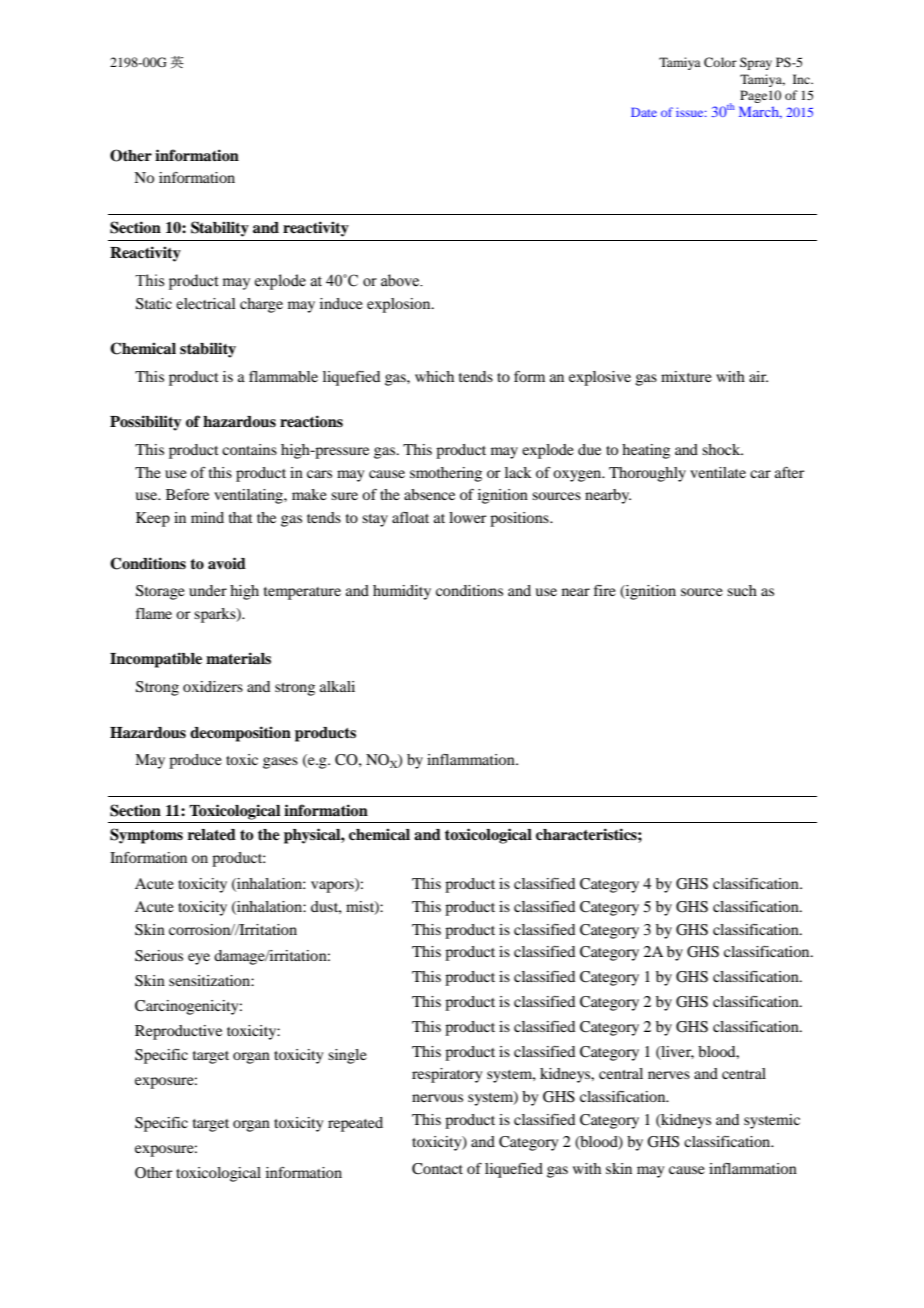 The width and height of the page is (924, 1308). Describe the element at coordinates (206, 303) in the page. I see `electrical` at that location.
